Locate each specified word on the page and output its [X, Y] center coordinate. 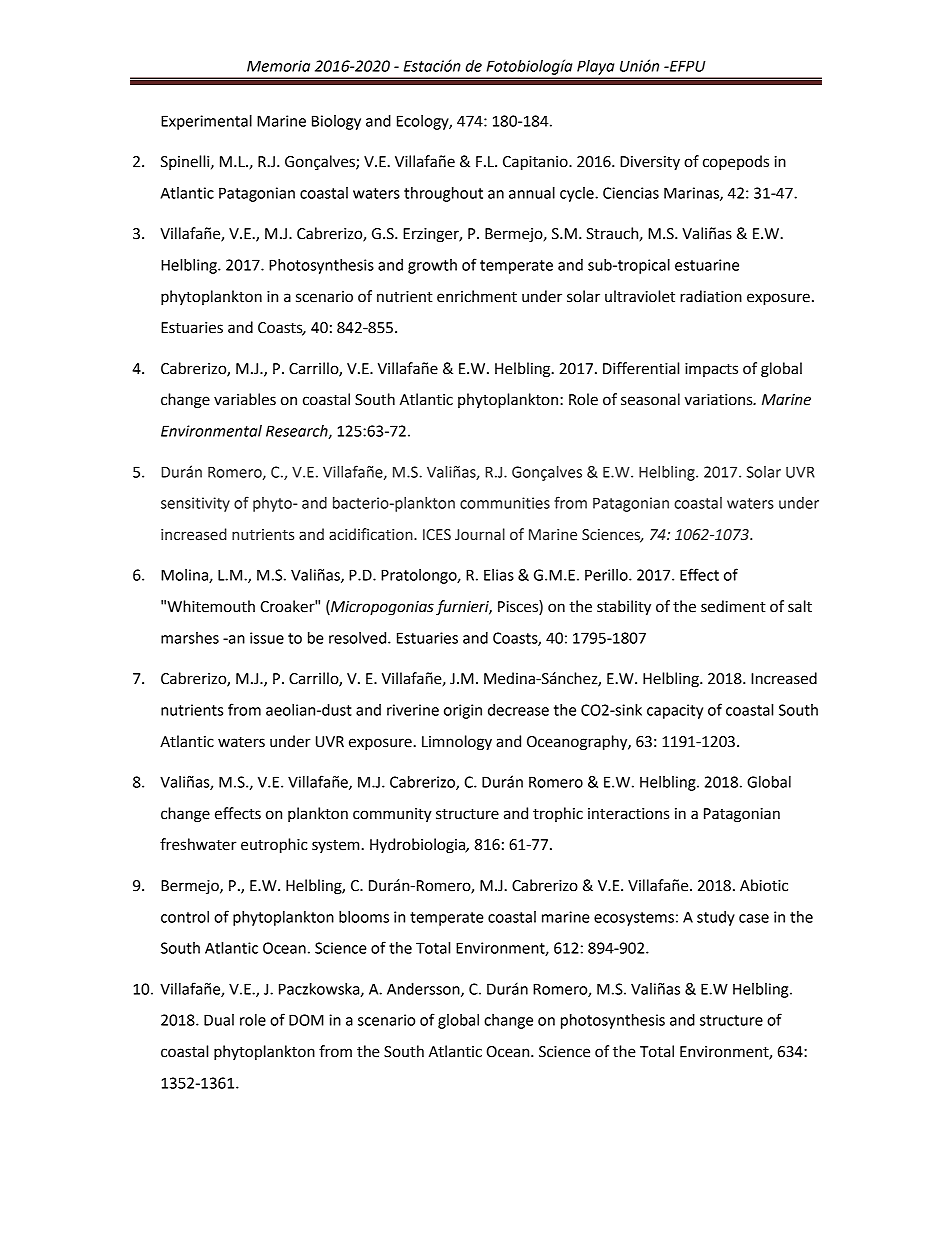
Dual [219, 1020]
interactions [628, 814]
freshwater [198, 844]
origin [463, 711]
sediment [733, 606]
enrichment [477, 296]
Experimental [206, 122]
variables [245, 399]
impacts [711, 370]
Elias [499, 575]
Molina [185, 576]
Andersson [424, 990]
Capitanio [536, 163]
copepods [736, 163]
